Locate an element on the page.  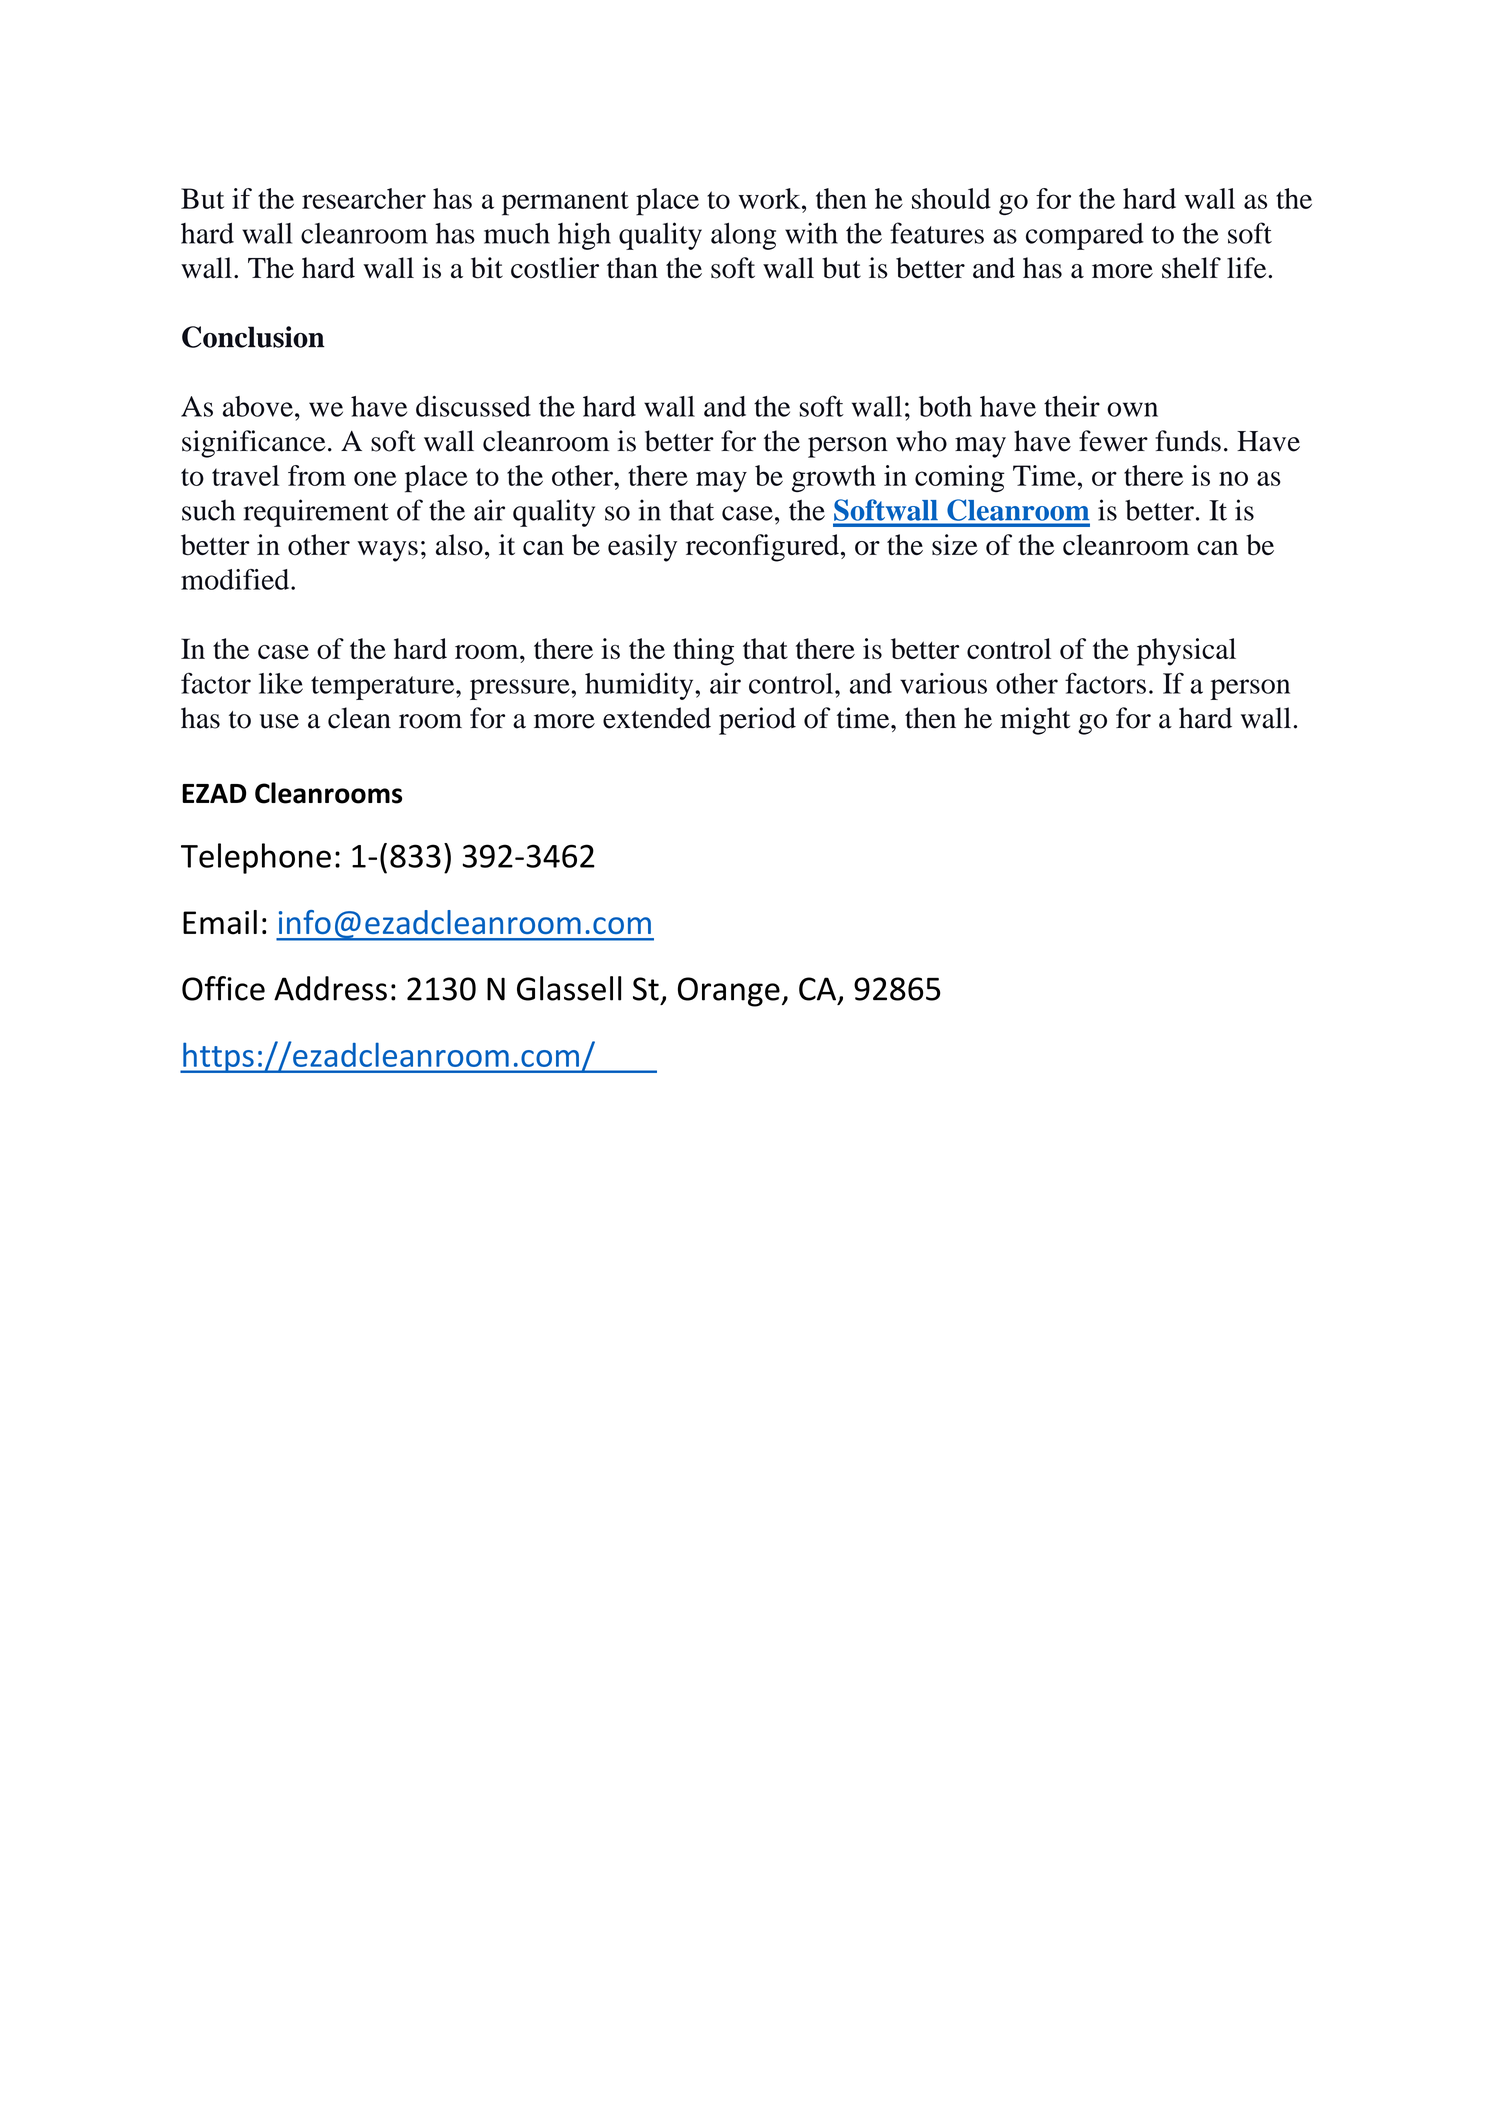
along is located at coordinates (743, 236).
